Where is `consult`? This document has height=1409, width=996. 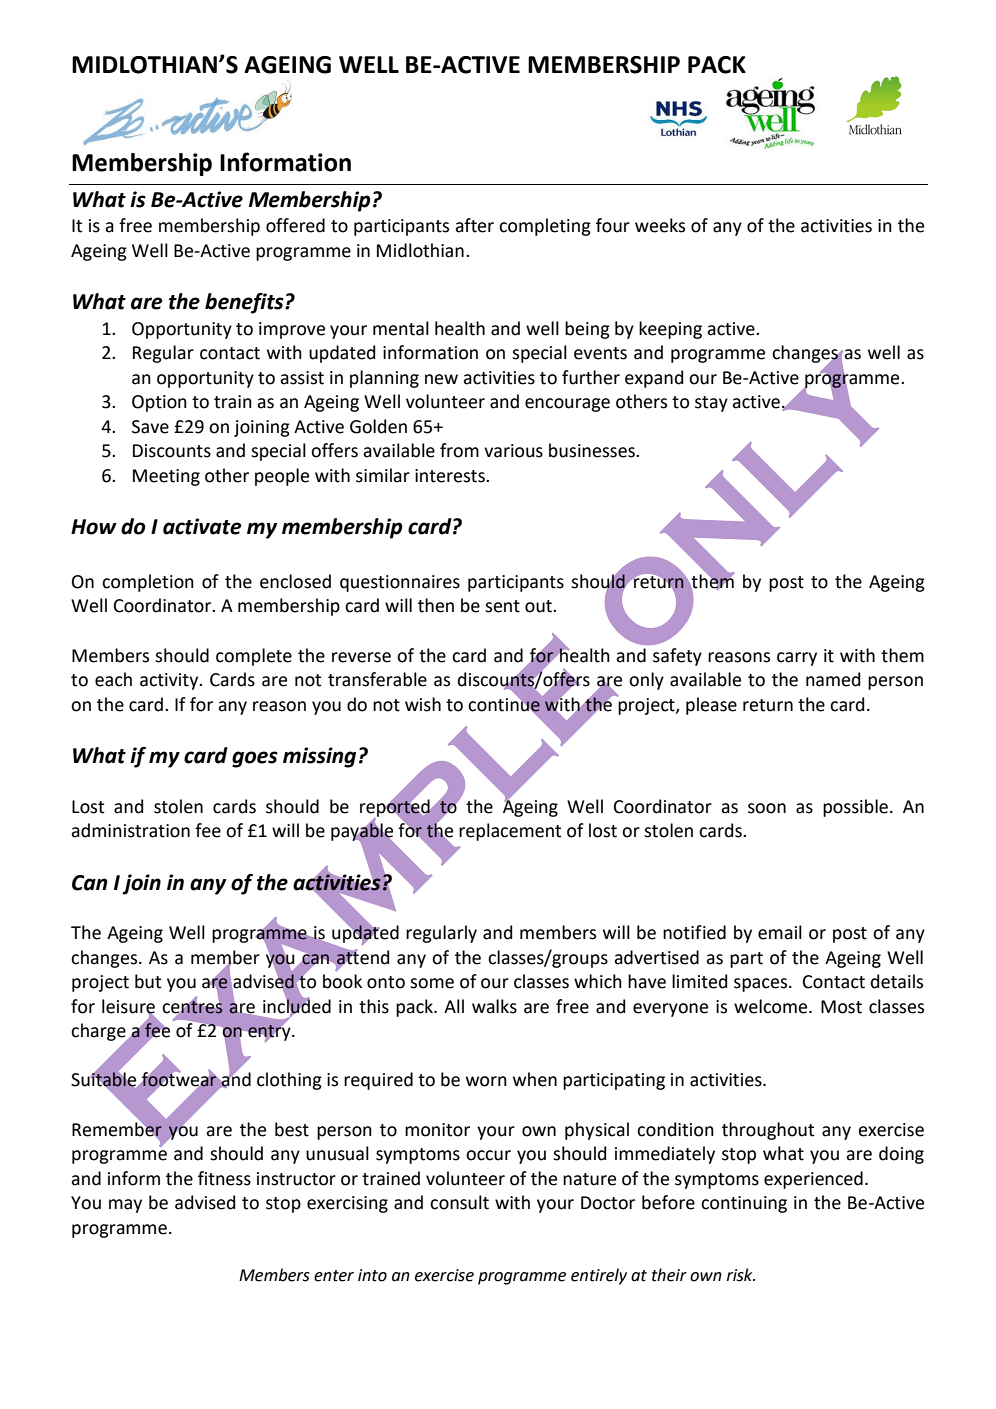 consult is located at coordinates (459, 1202).
